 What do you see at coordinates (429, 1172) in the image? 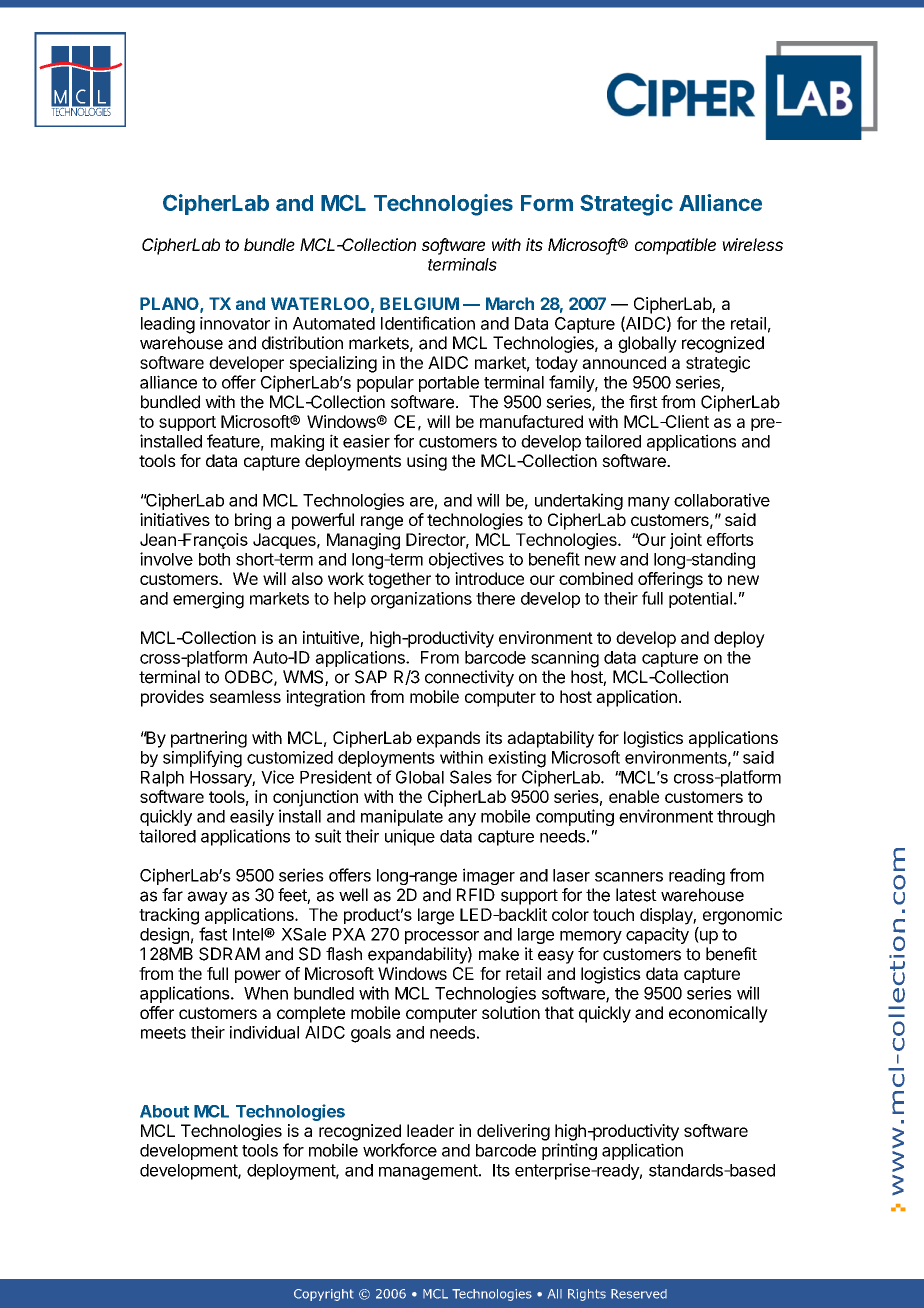
I see `management` at bounding box center [429, 1172].
